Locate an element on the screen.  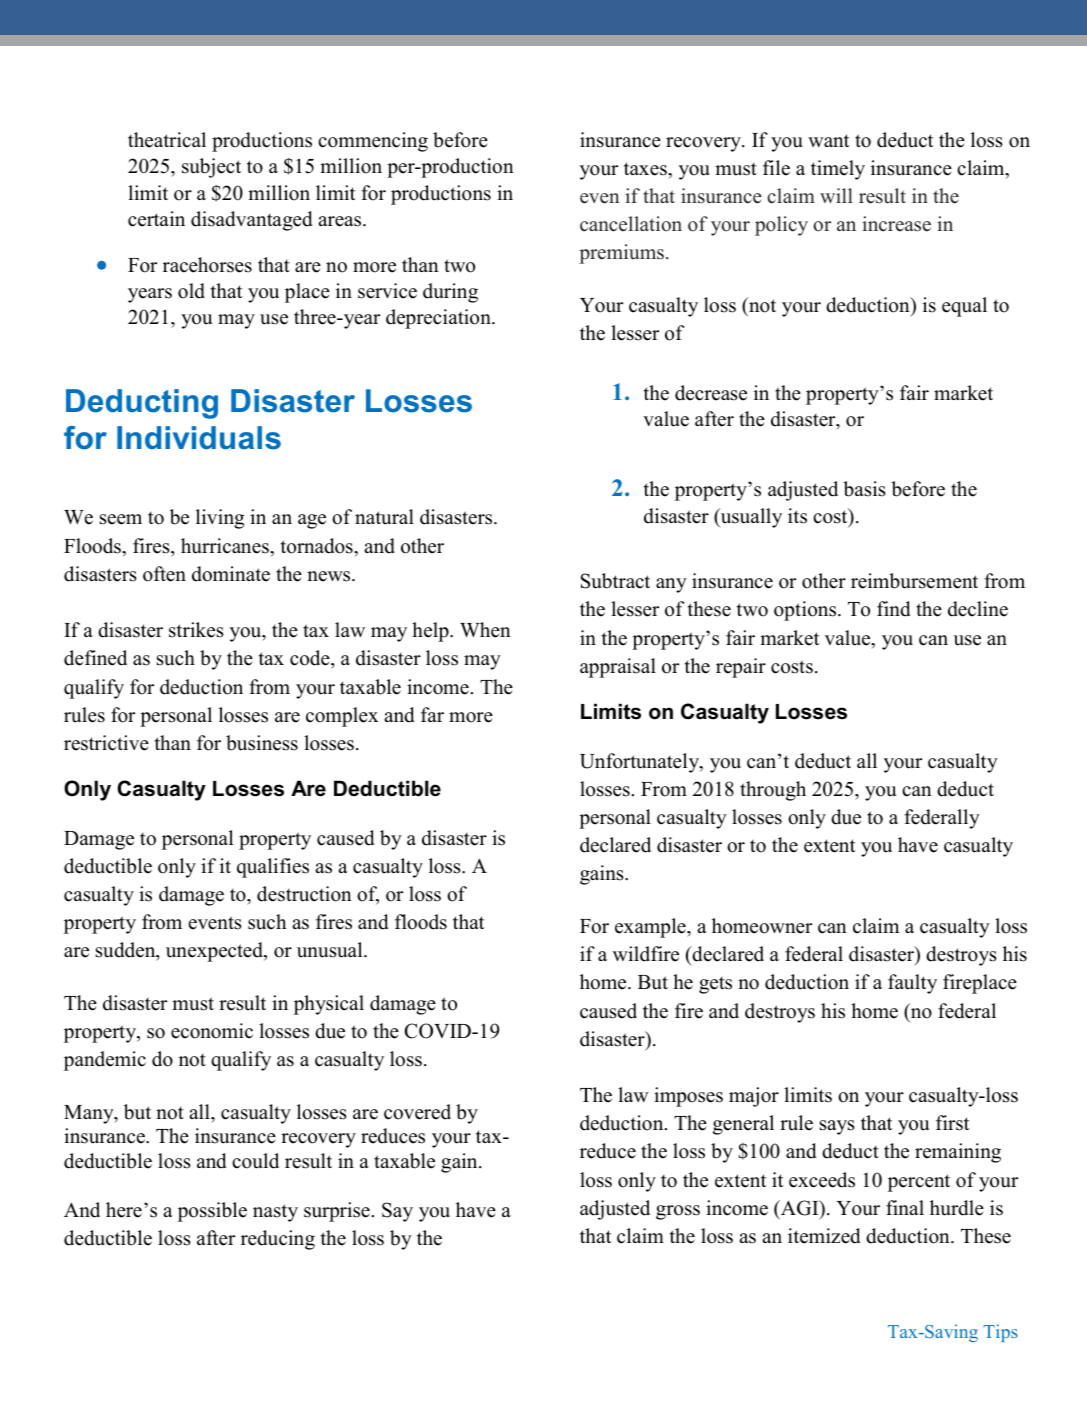
subject is located at coordinates (211, 168).
